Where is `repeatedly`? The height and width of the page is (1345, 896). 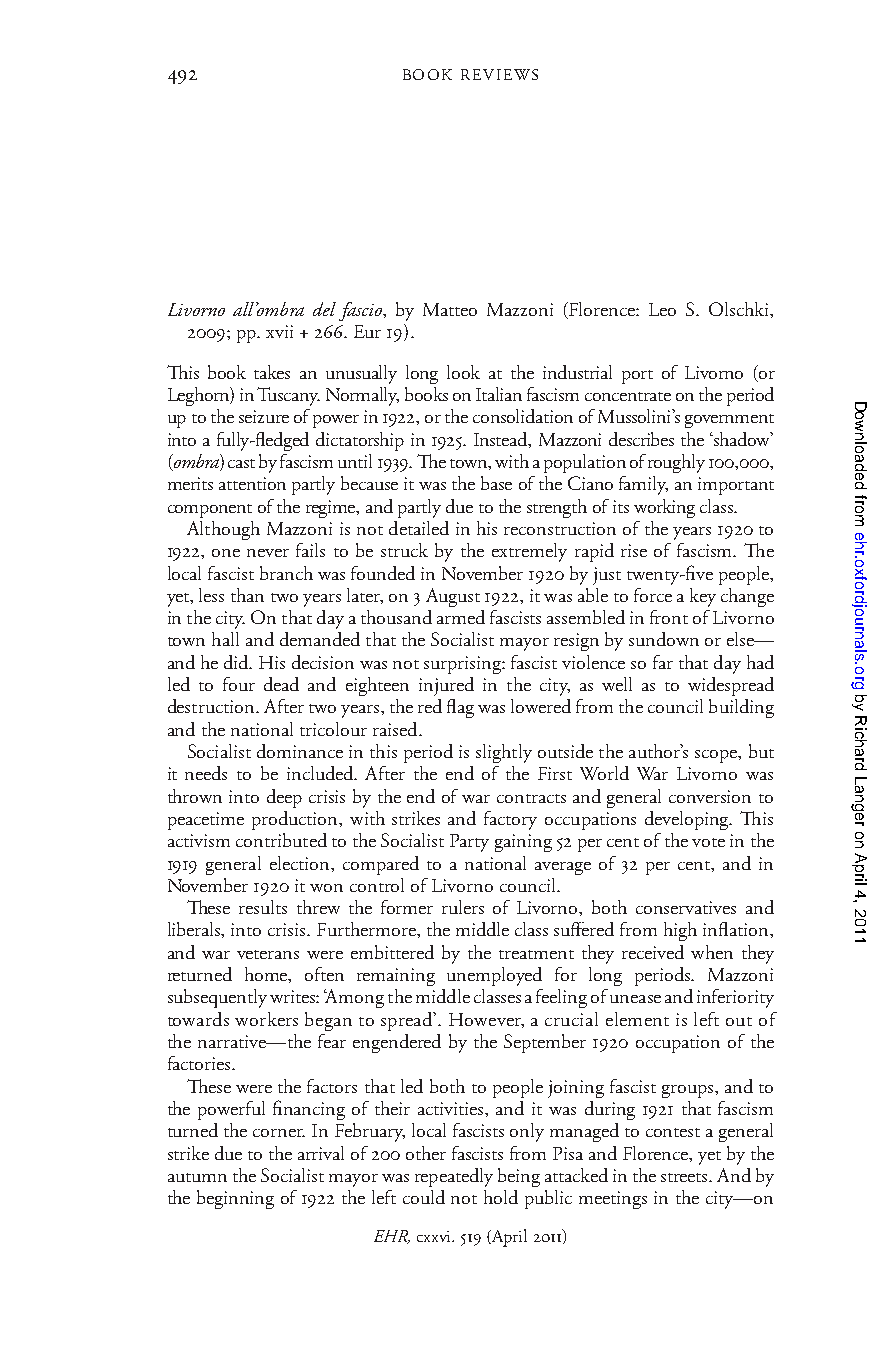 repeatedly is located at coordinates (454, 1177).
